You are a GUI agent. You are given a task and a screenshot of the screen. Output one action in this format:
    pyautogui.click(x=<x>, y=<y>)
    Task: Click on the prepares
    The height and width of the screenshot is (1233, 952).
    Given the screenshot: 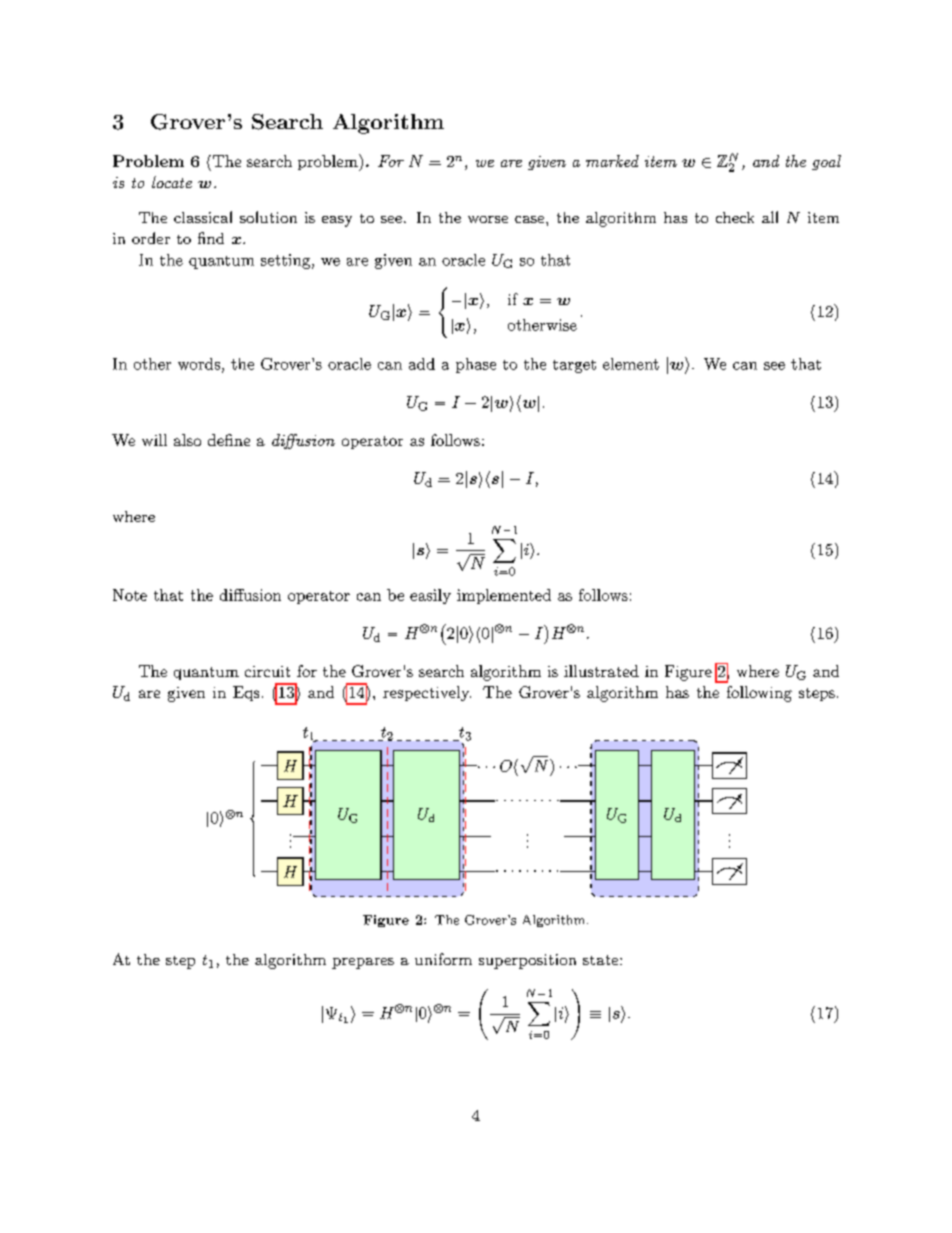 What is the action you would take?
    pyautogui.click(x=363, y=963)
